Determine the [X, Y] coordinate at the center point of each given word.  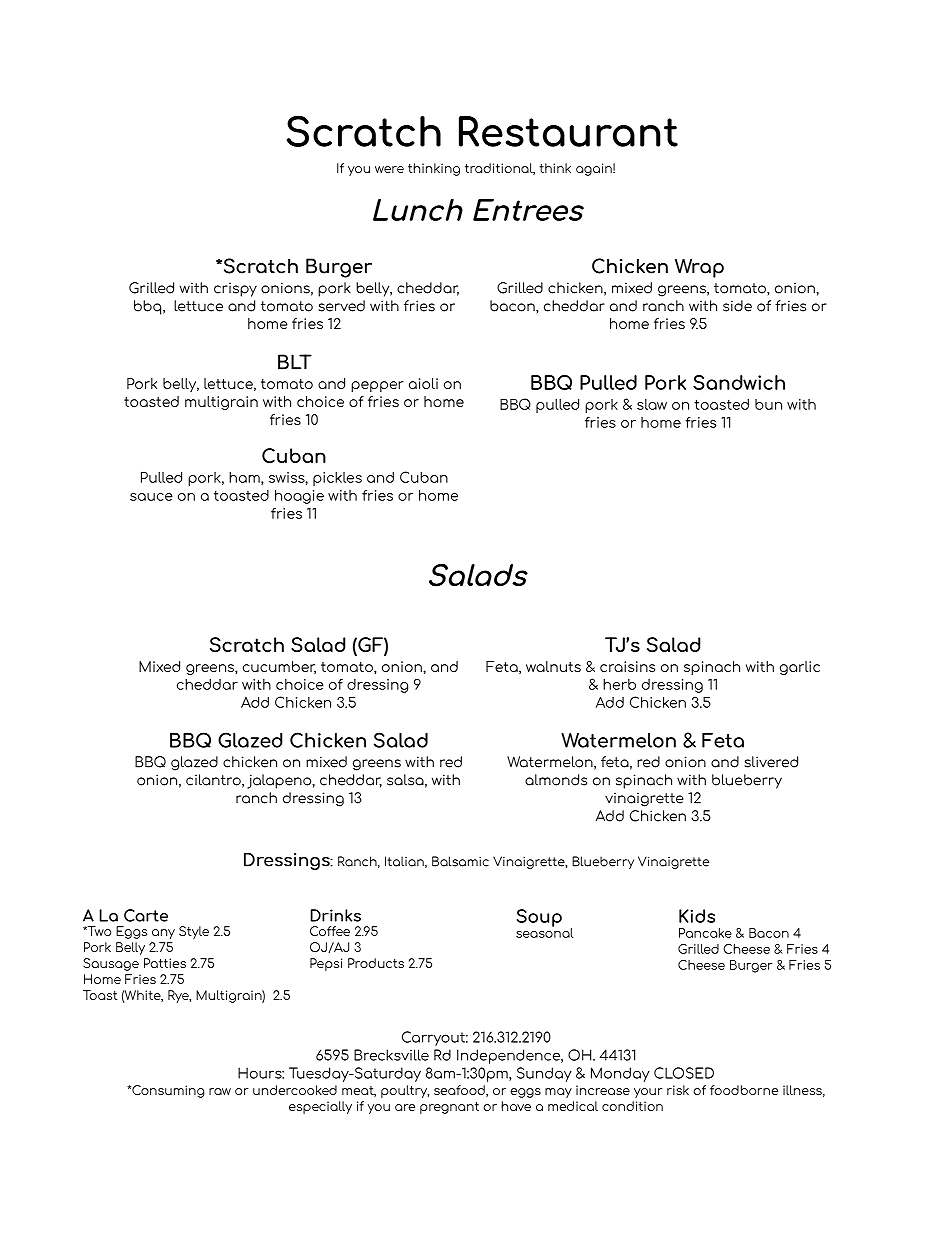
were [389, 169]
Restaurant [568, 131]
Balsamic [460, 861]
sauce [151, 497]
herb [619, 684]
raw [220, 1091]
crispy [235, 289]
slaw [652, 404]
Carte [146, 915]
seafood [460, 1091]
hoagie [299, 497]
